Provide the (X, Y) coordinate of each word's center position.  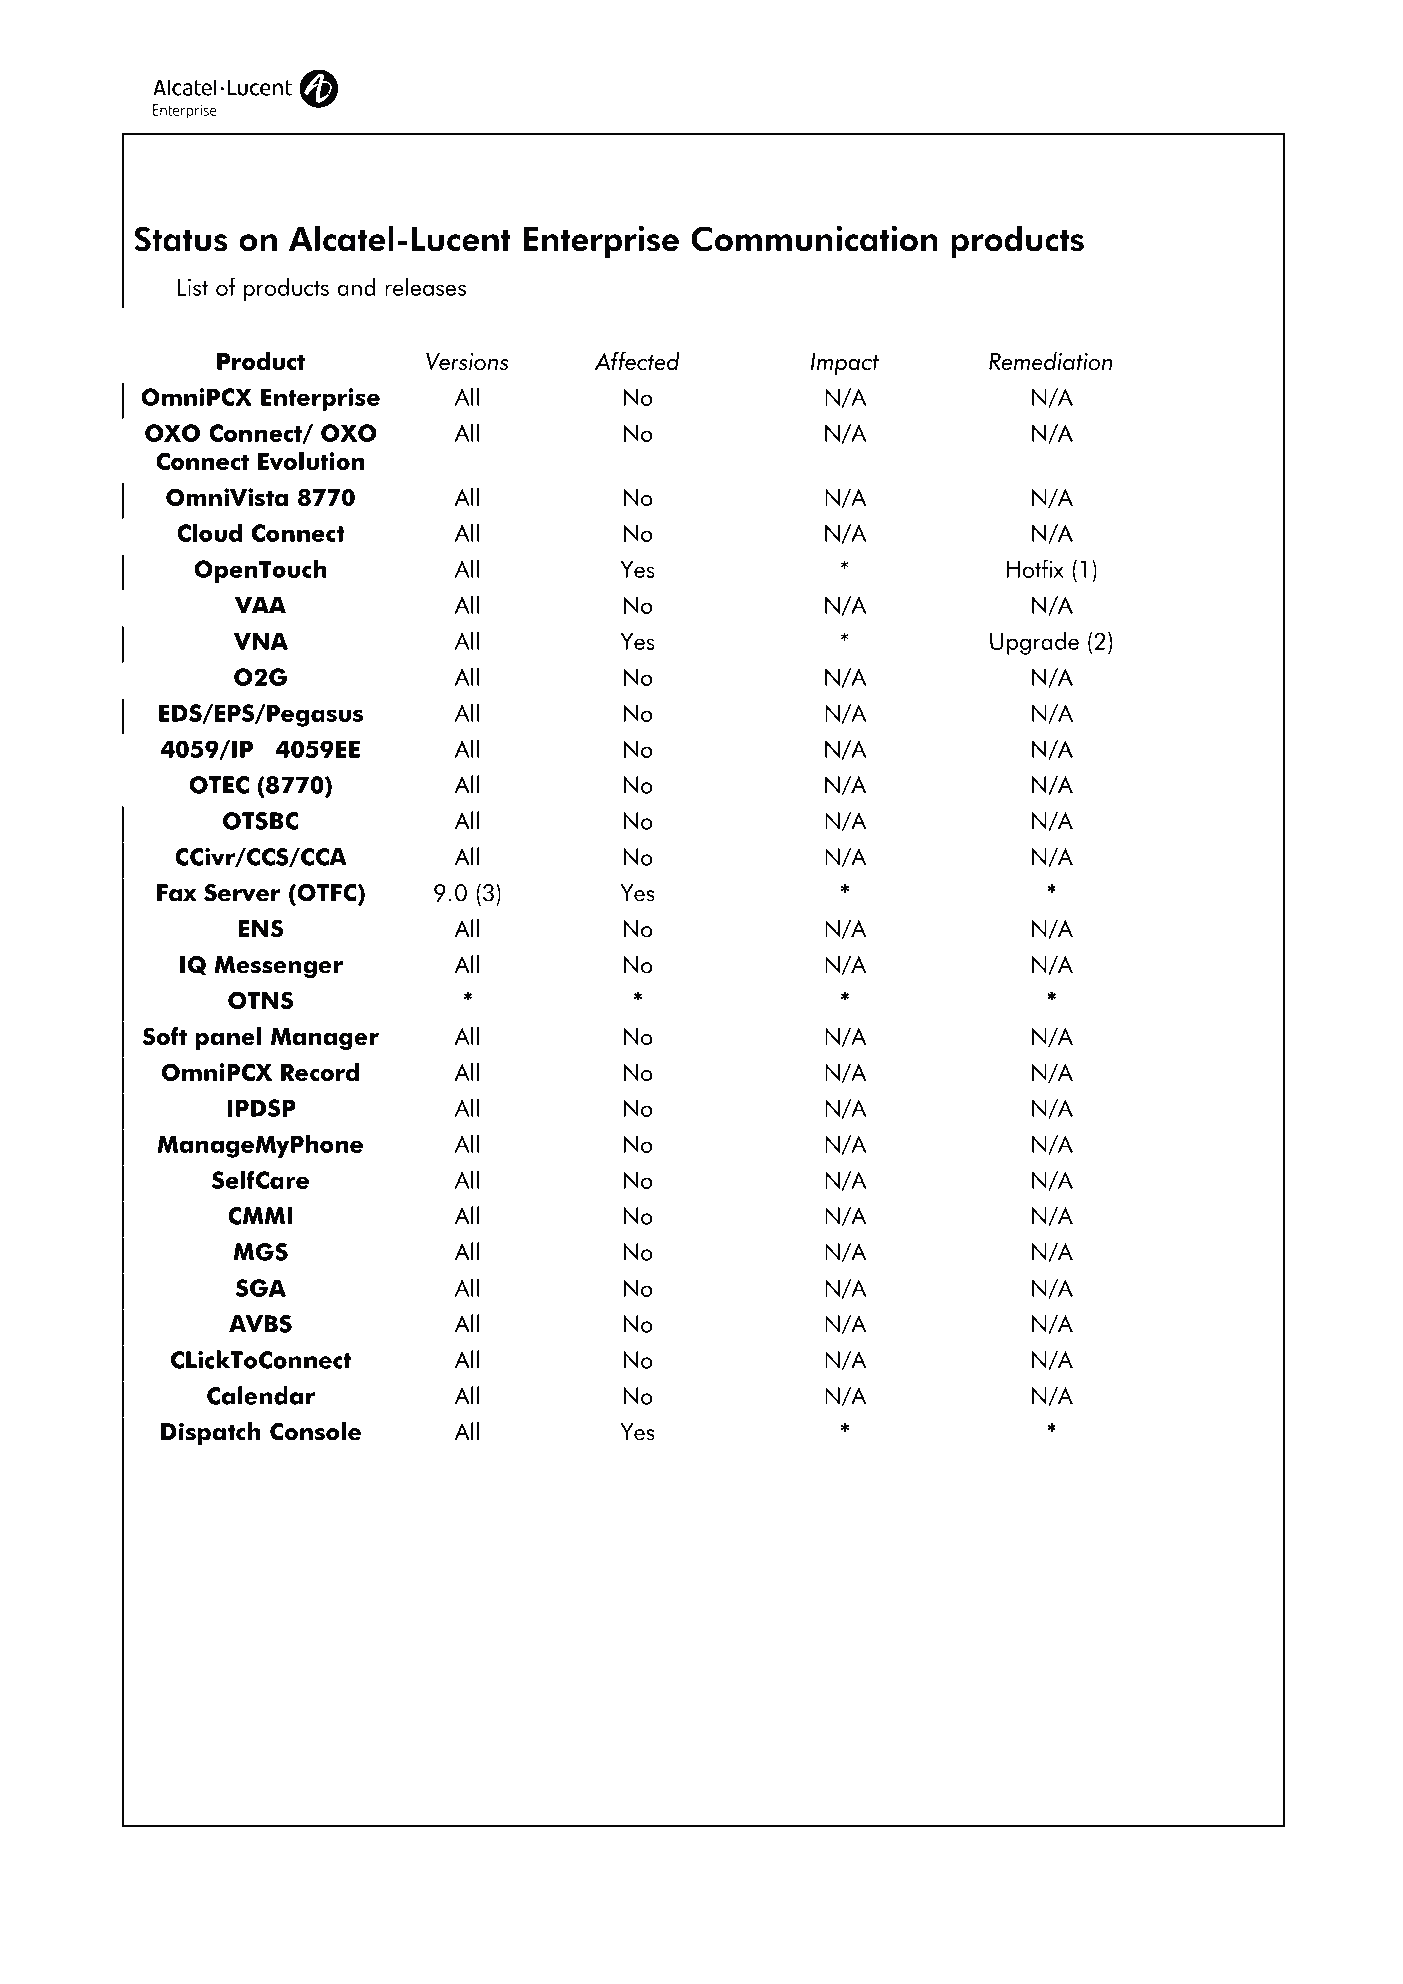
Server (242, 893)
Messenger (278, 967)
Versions (467, 361)
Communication (814, 238)
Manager (325, 1039)
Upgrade (1034, 643)
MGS (260, 1252)
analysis (289, 1505)
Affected (637, 361)
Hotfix (1035, 568)
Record (320, 1072)
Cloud (209, 532)
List (193, 287)
